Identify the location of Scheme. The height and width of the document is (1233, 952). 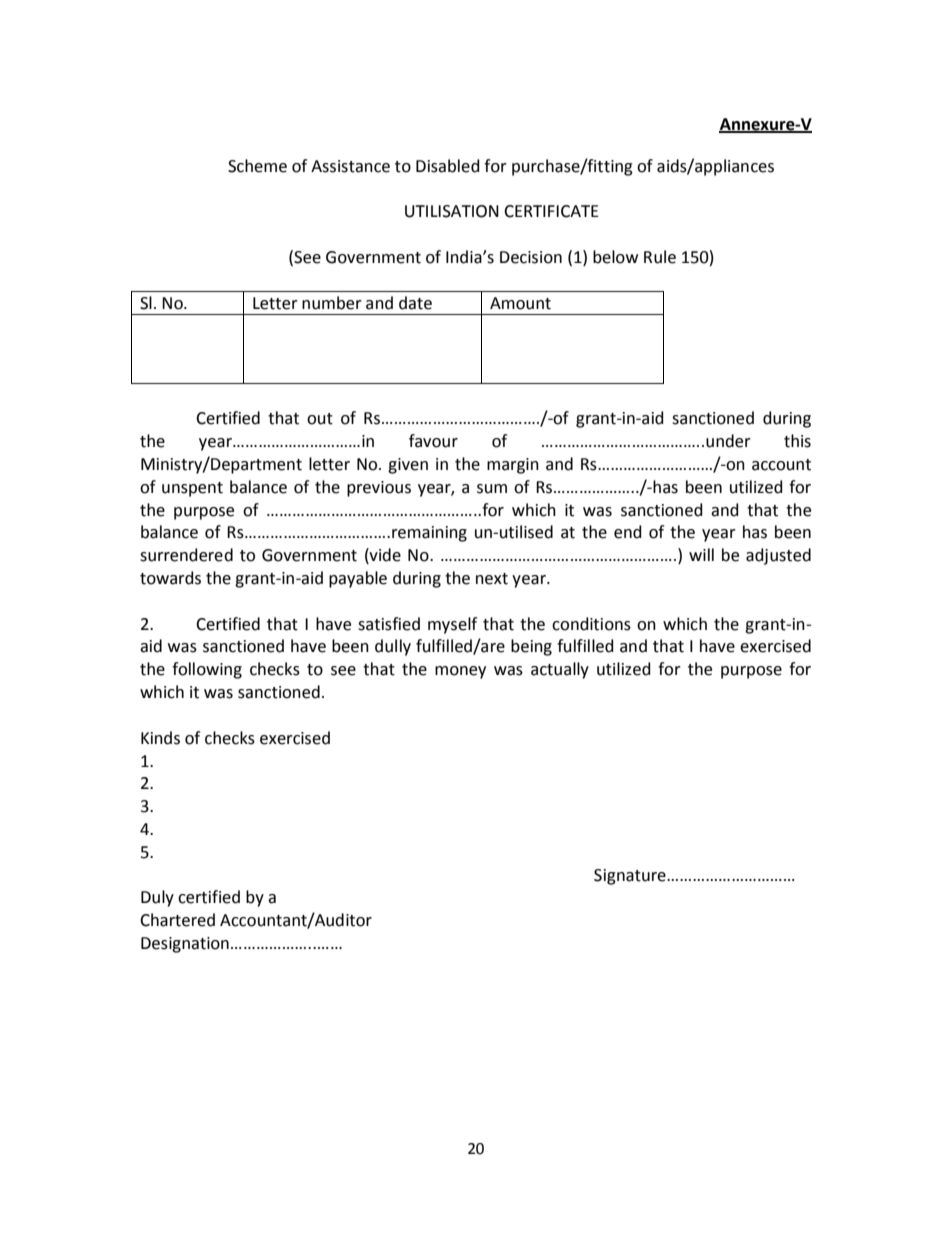
(257, 166).
